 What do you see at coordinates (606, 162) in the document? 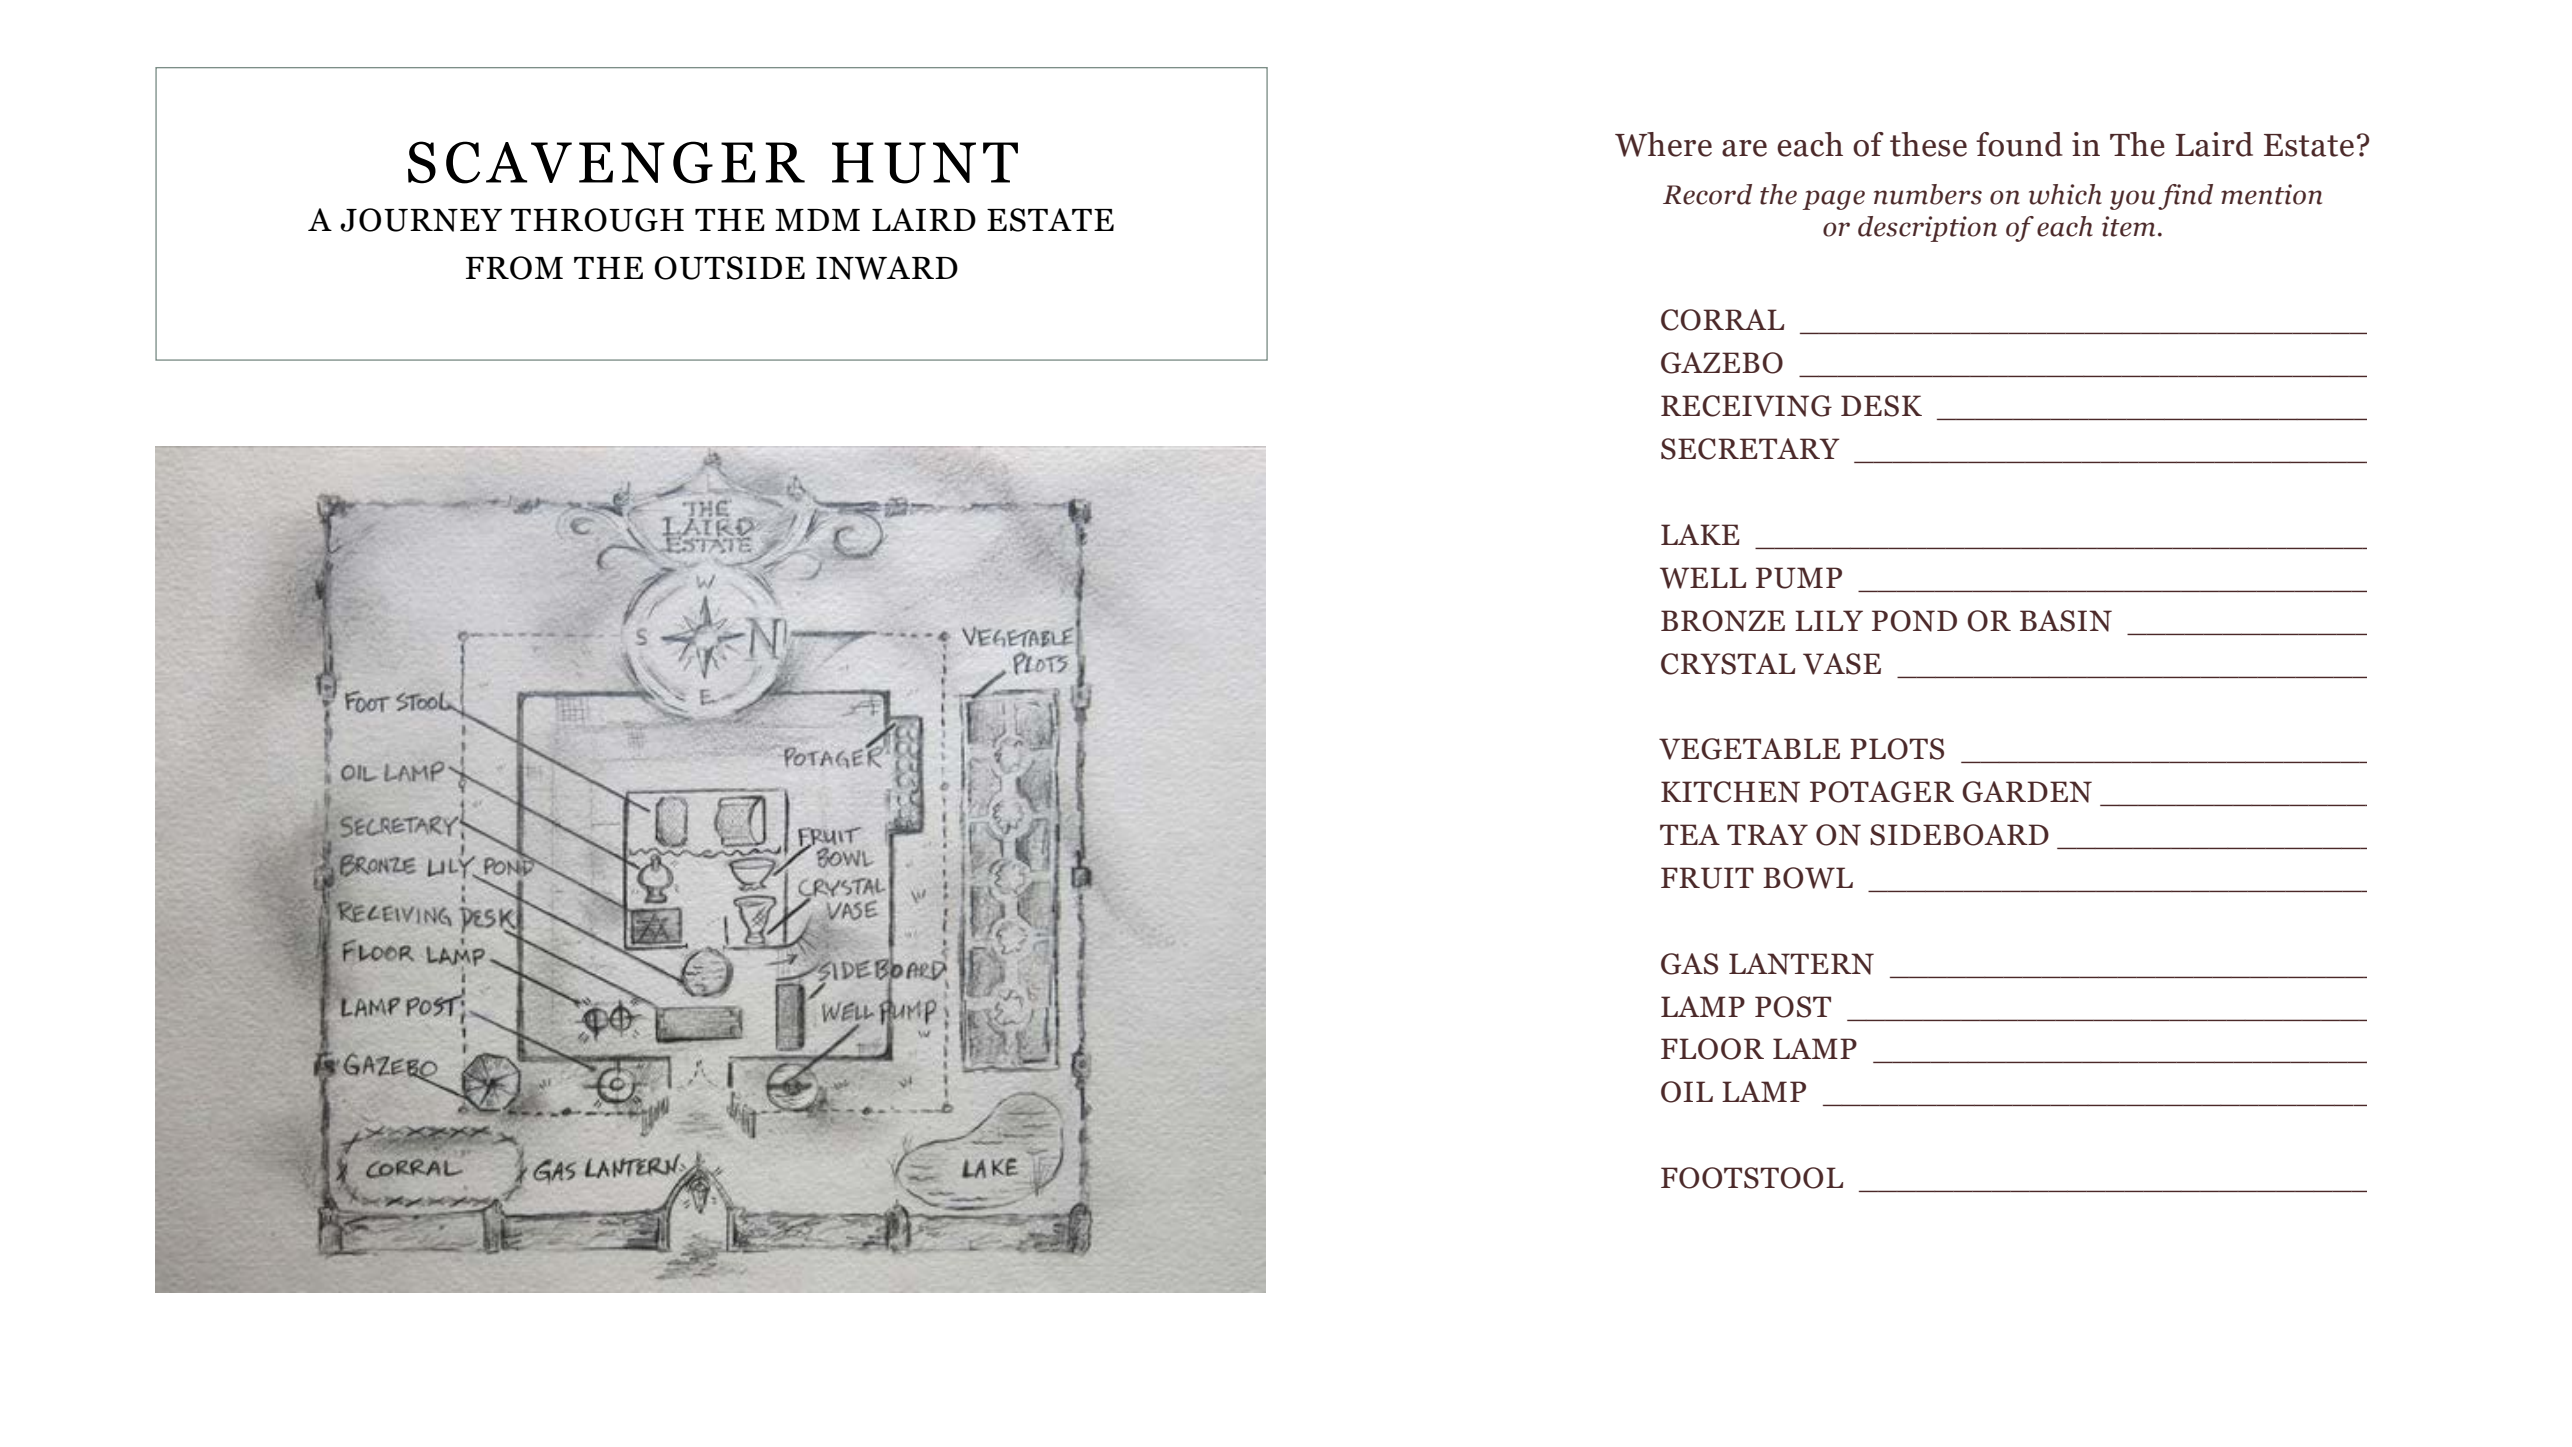
I see `SCAVENGER` at bounding box center [606, 162].
